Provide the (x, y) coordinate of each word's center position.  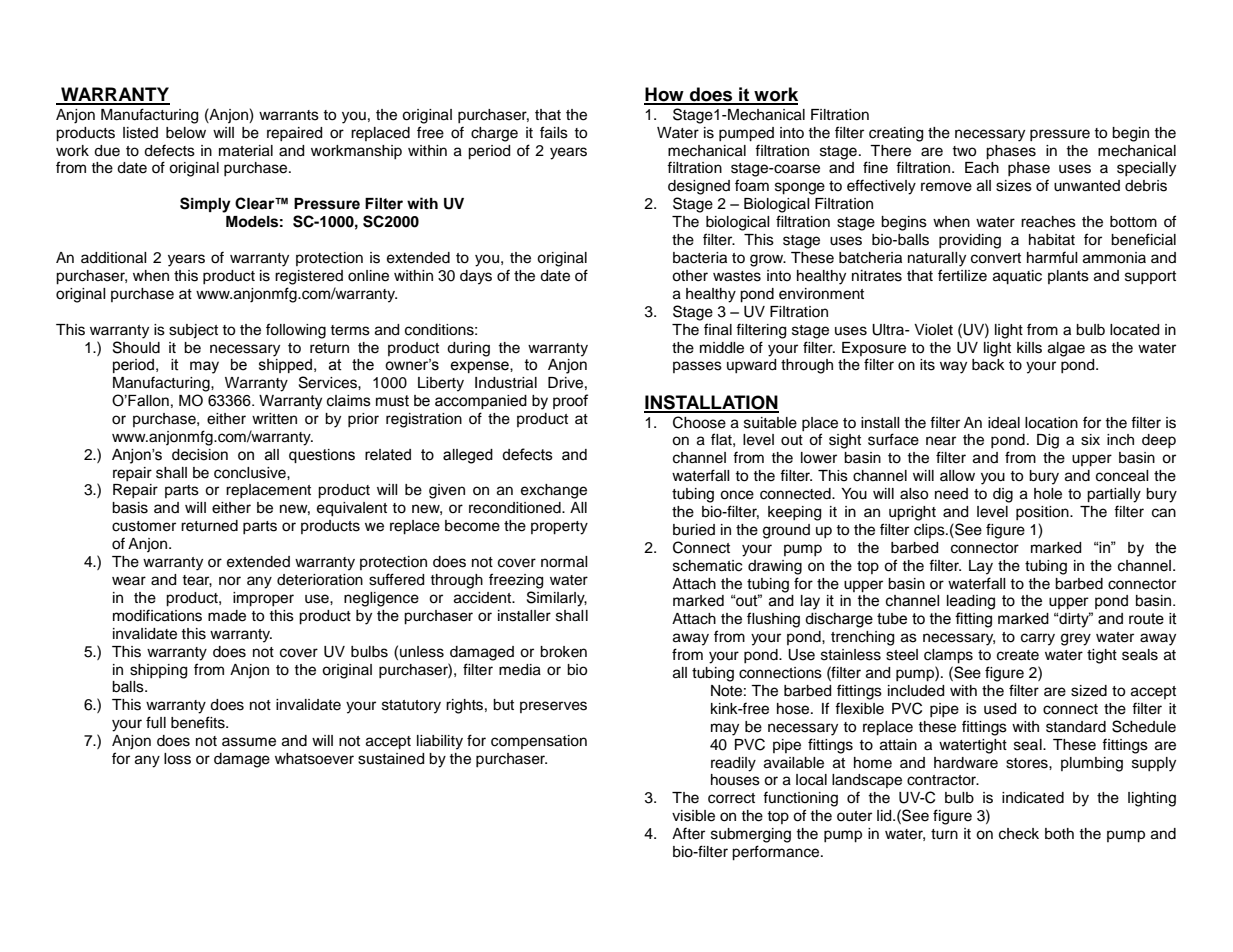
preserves (553, 707)
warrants (289, 115)
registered (309, 277)
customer (144, 526)
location (1051, 423)
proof (570, 401)
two (964, 151)
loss (177, 759)
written (274, 419)
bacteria (700, 258)
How (665, 95)
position (1043, 513)
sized (1089, 691)
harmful (1052, 257)
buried (694, 530)
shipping (158, 671)
